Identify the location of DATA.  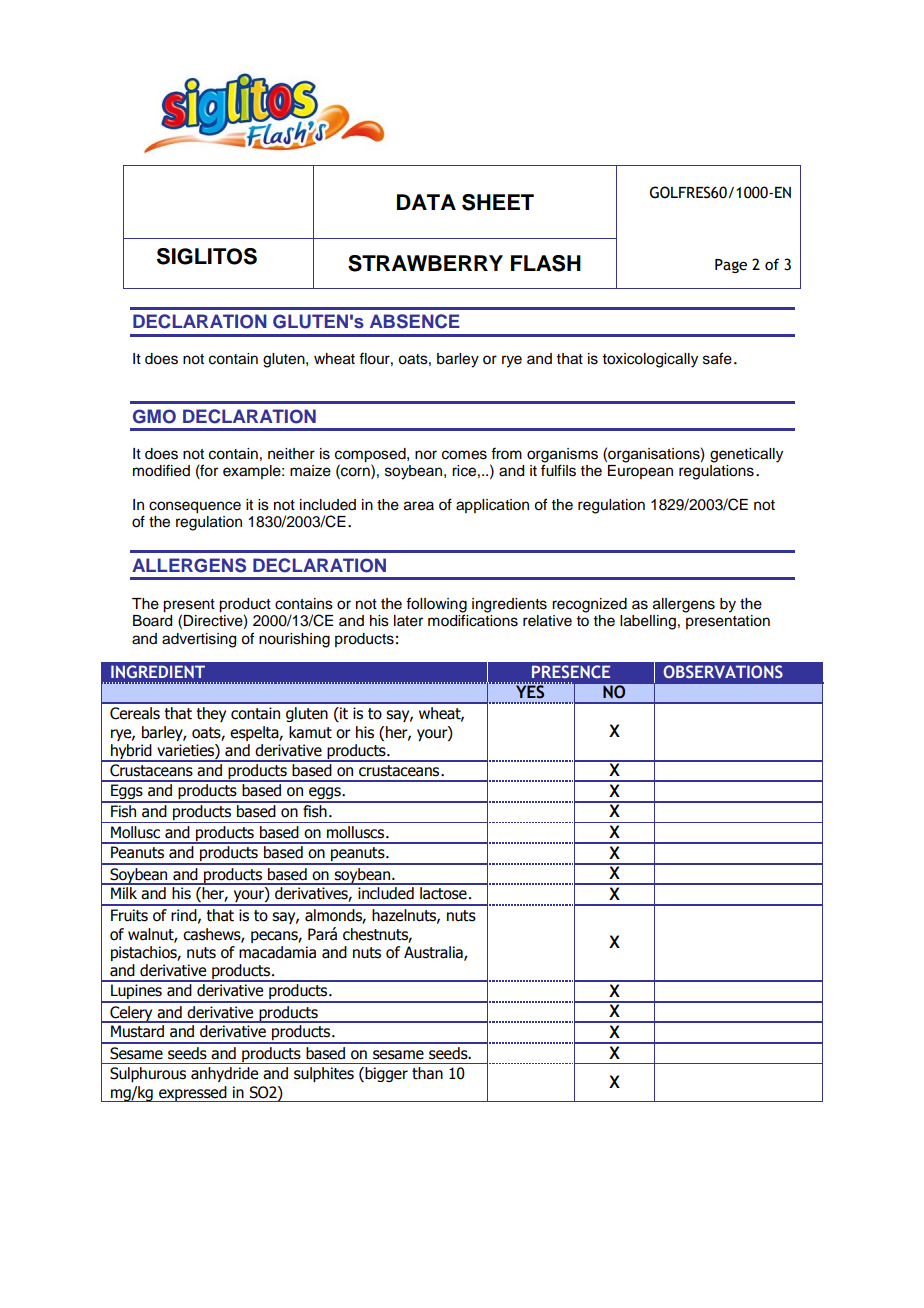
(426, 202).
